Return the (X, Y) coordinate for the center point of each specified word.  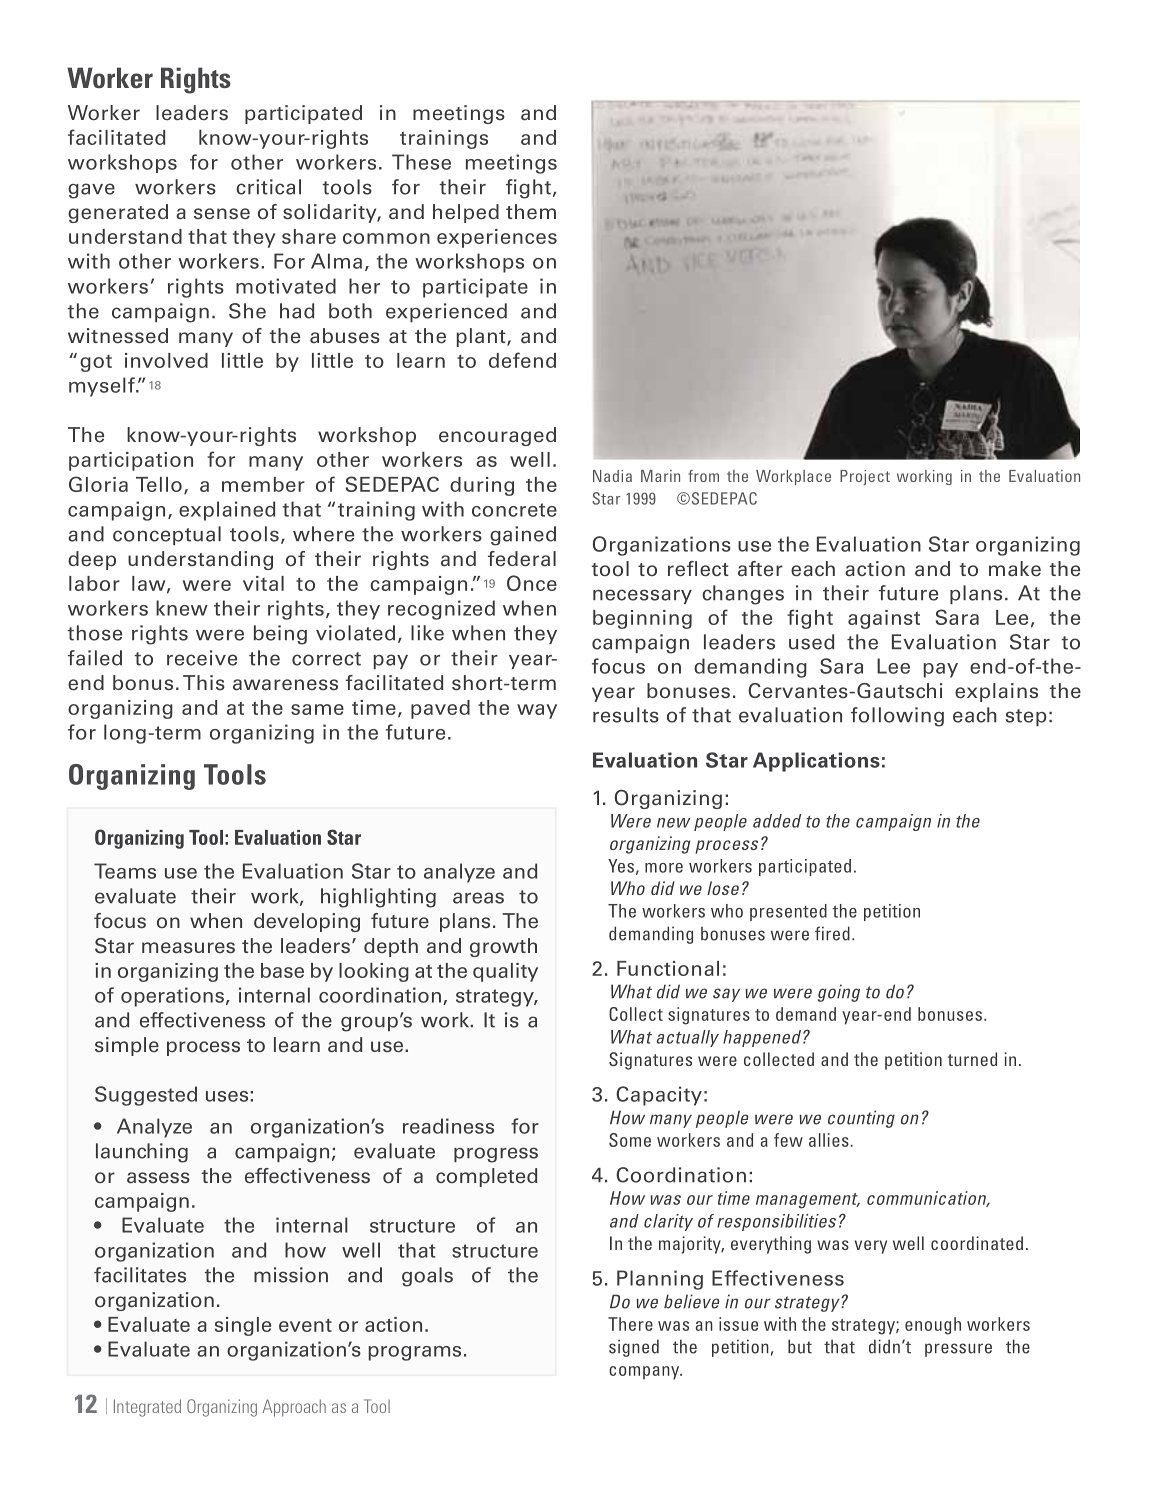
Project (865, 477)
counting (861, 1119)
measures (188, 948)
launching (142, 1153)
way (537, 711)
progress (496, 1155)
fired (832, 933)
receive (202, 658)
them (531, 212)
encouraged (497, 436)
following (897, 717)
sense (222, 214)
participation (131, 461)
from (703, 476)
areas (478, 898)
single (243, 1326)
